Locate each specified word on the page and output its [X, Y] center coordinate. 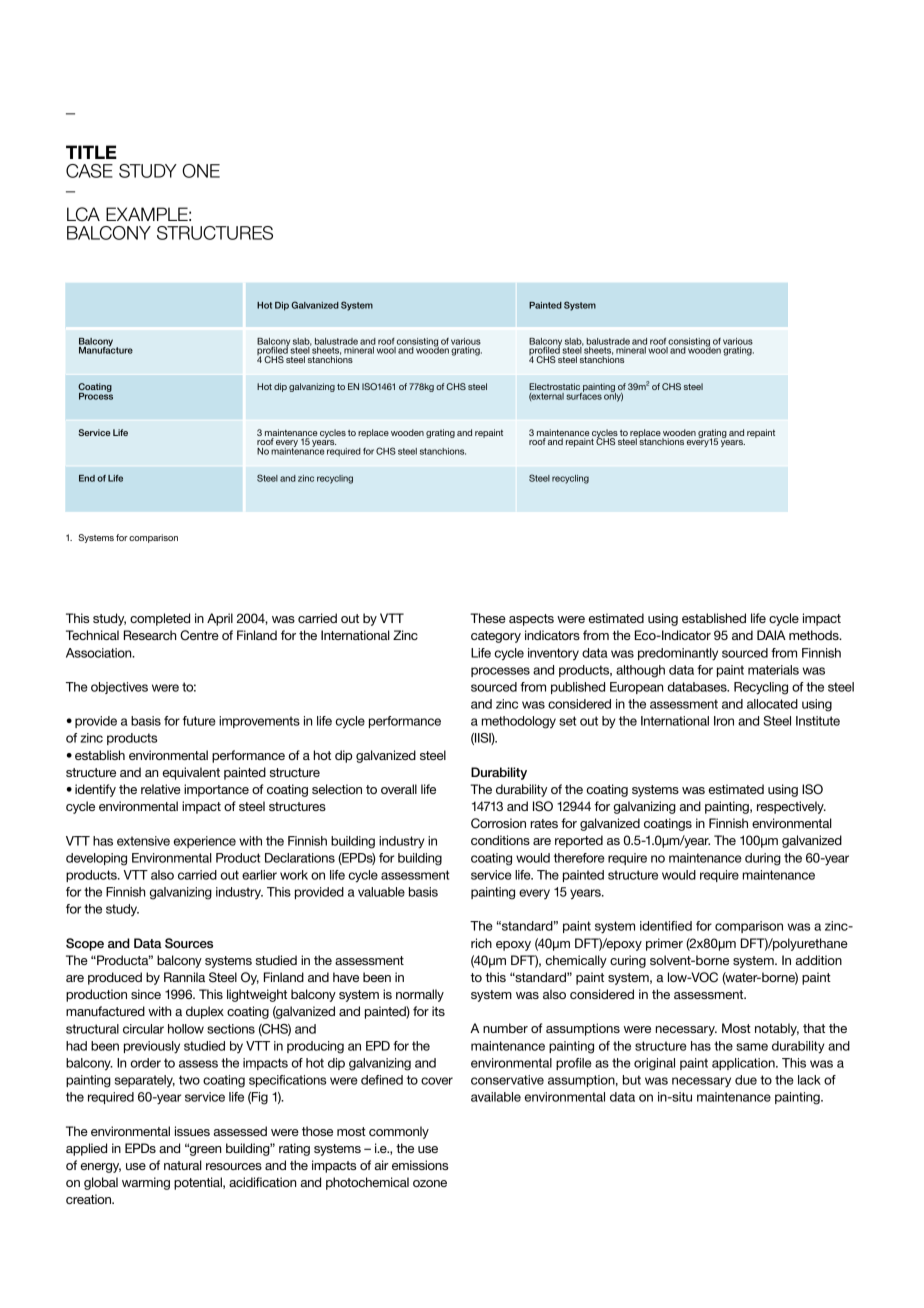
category [496, 637]
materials [773, 670]
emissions [420, 1165]
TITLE [91, 152]
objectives [119, 688]
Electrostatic [554, 386]
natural [183, 1165]
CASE [89, 171]
